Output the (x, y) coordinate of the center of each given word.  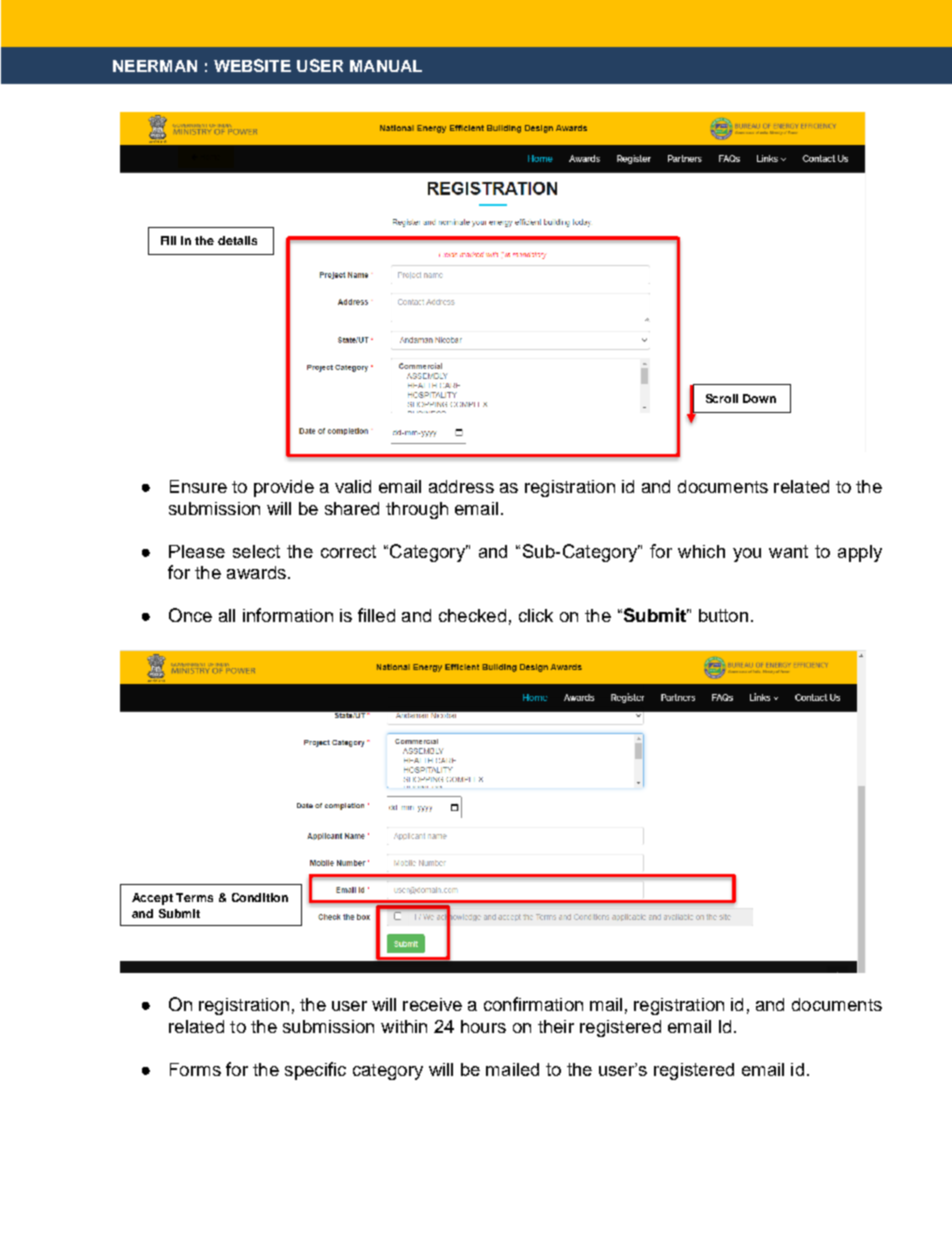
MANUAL (386, 66)
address (461, 486)
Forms (195, 1069)
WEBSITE (252, 65)
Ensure (198, 486)
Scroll (722, 398)
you (747, 555)
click (536, 615)
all (227, 615)
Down (759, 398)
